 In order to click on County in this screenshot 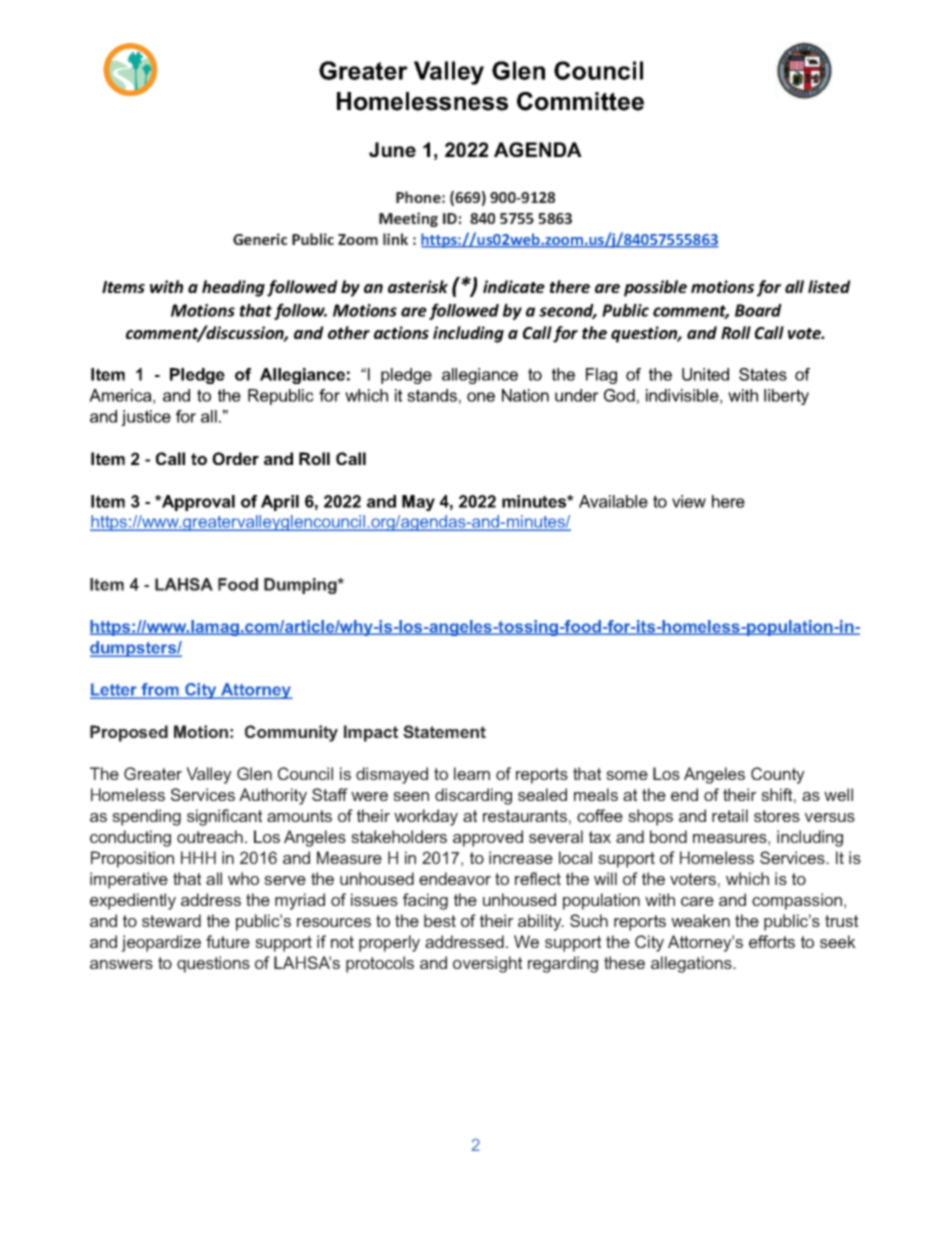, I will do `click(778, 775)`.
